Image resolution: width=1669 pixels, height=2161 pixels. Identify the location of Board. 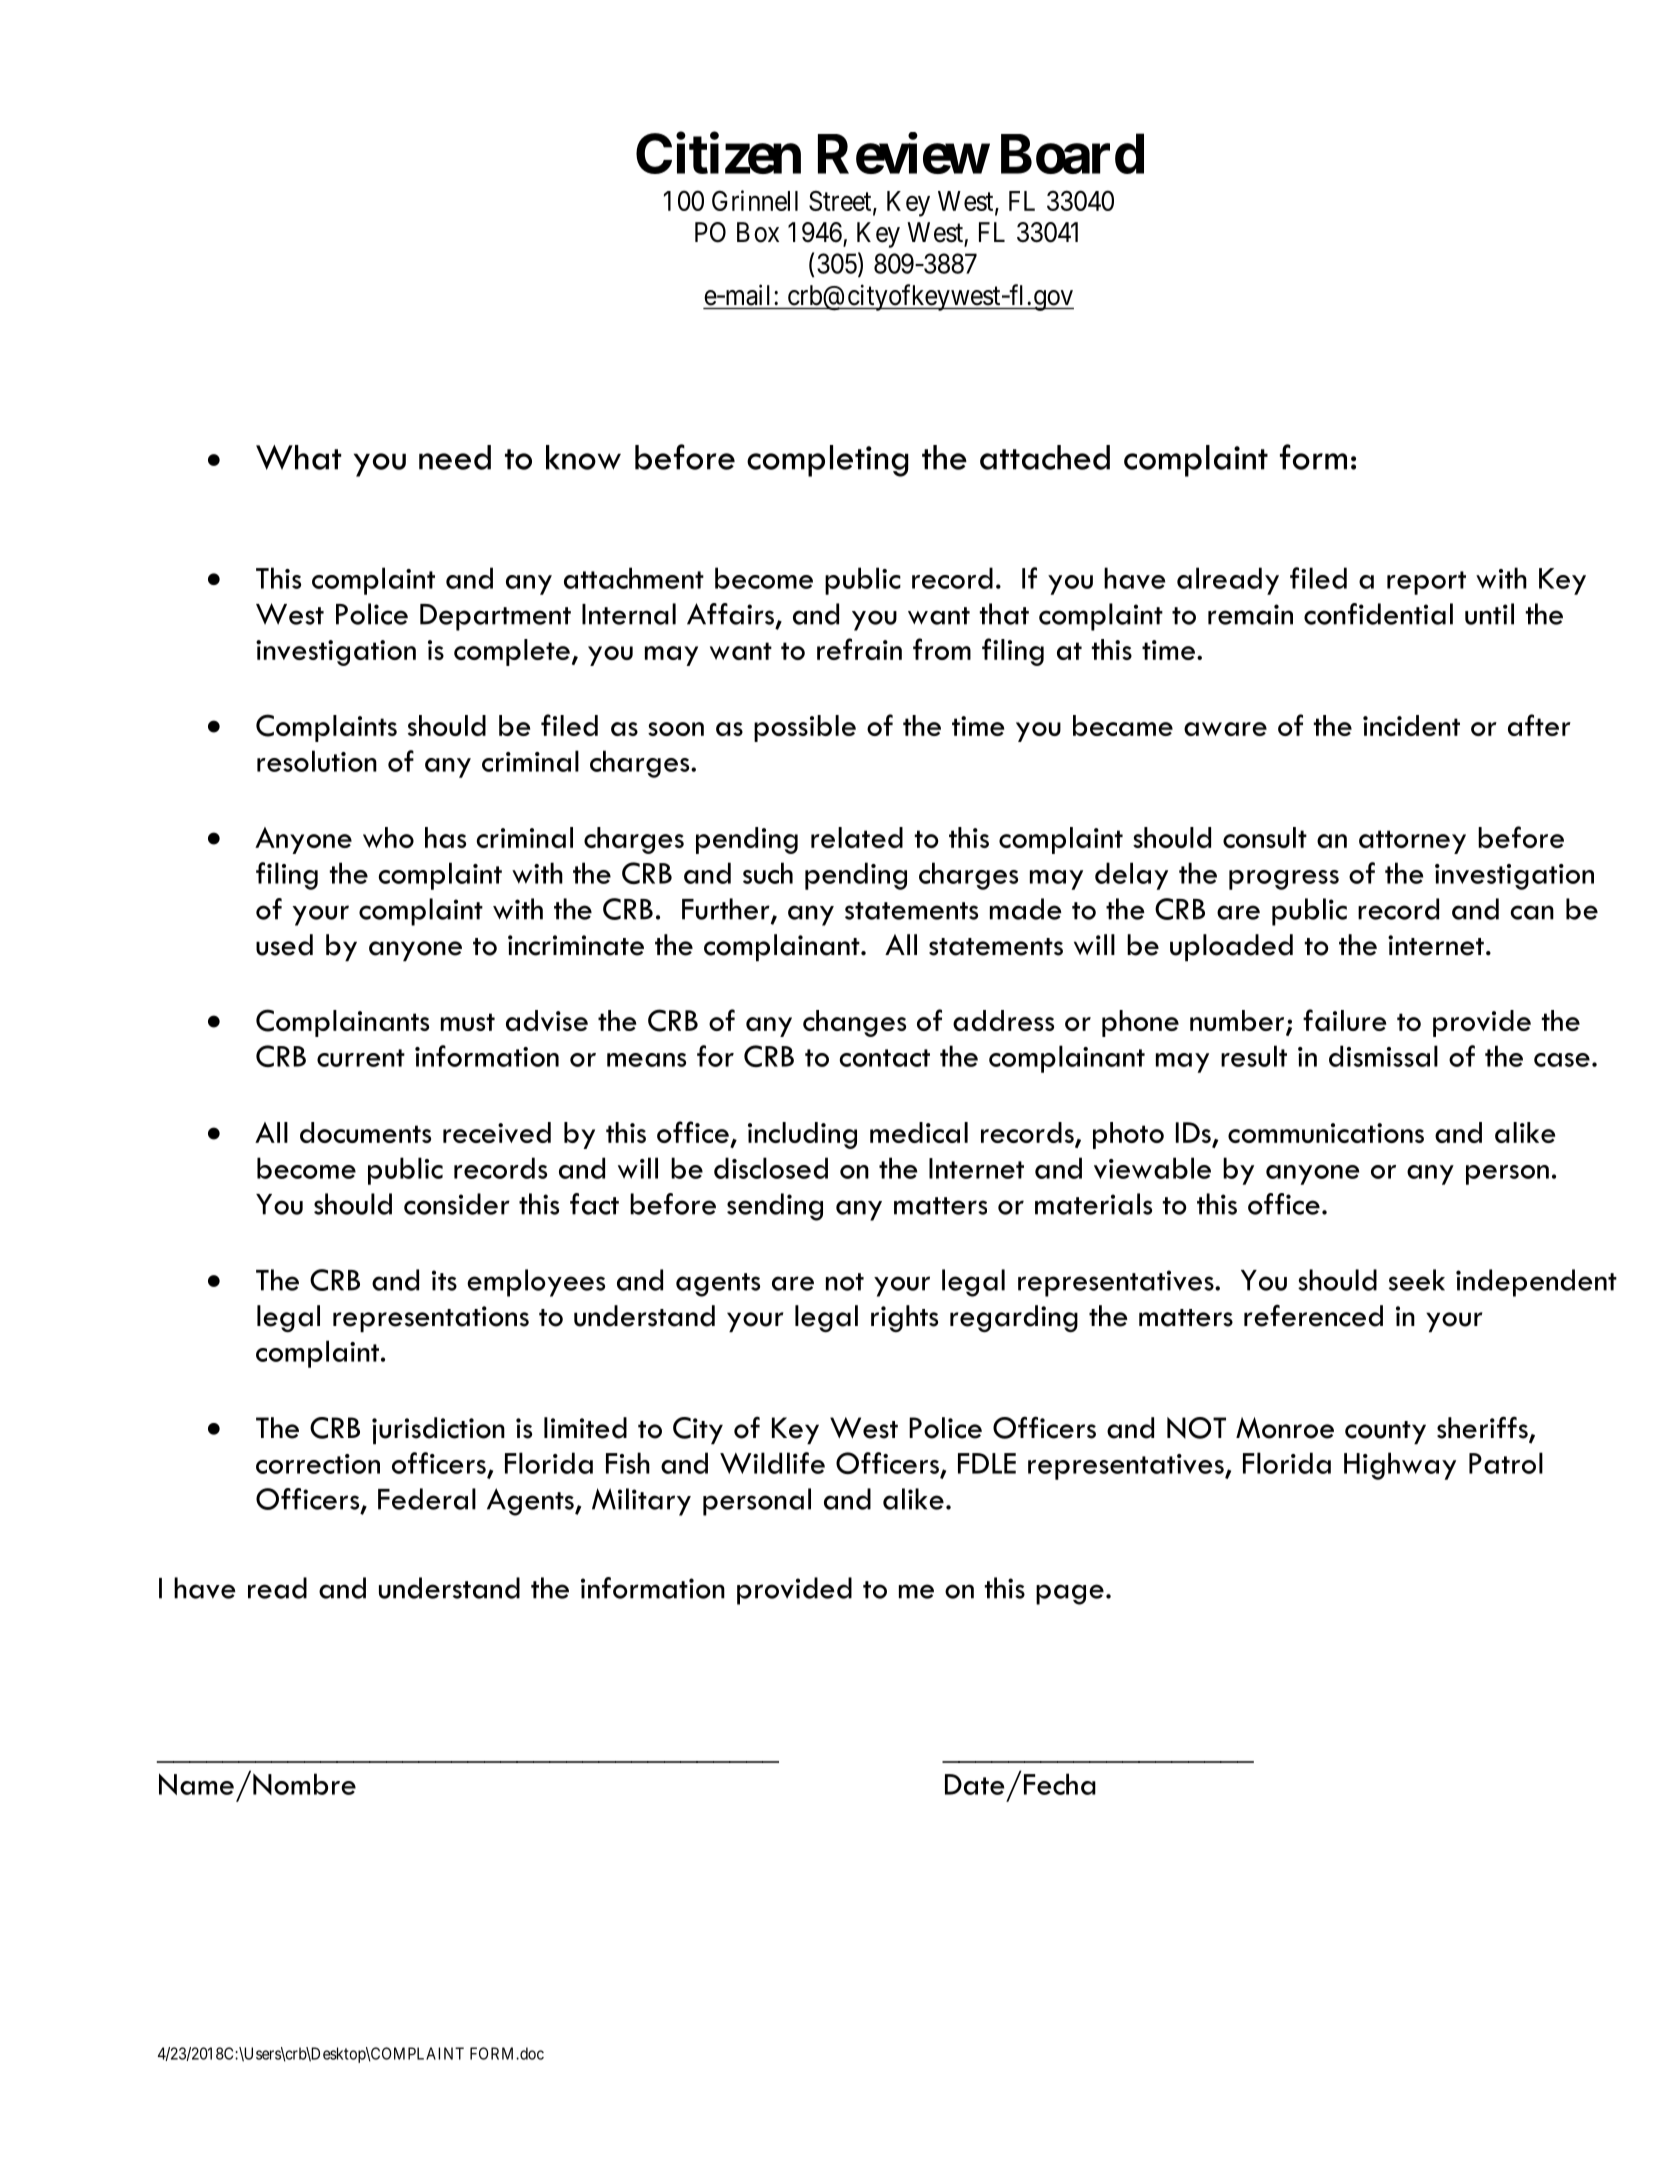
(1072, 154).
